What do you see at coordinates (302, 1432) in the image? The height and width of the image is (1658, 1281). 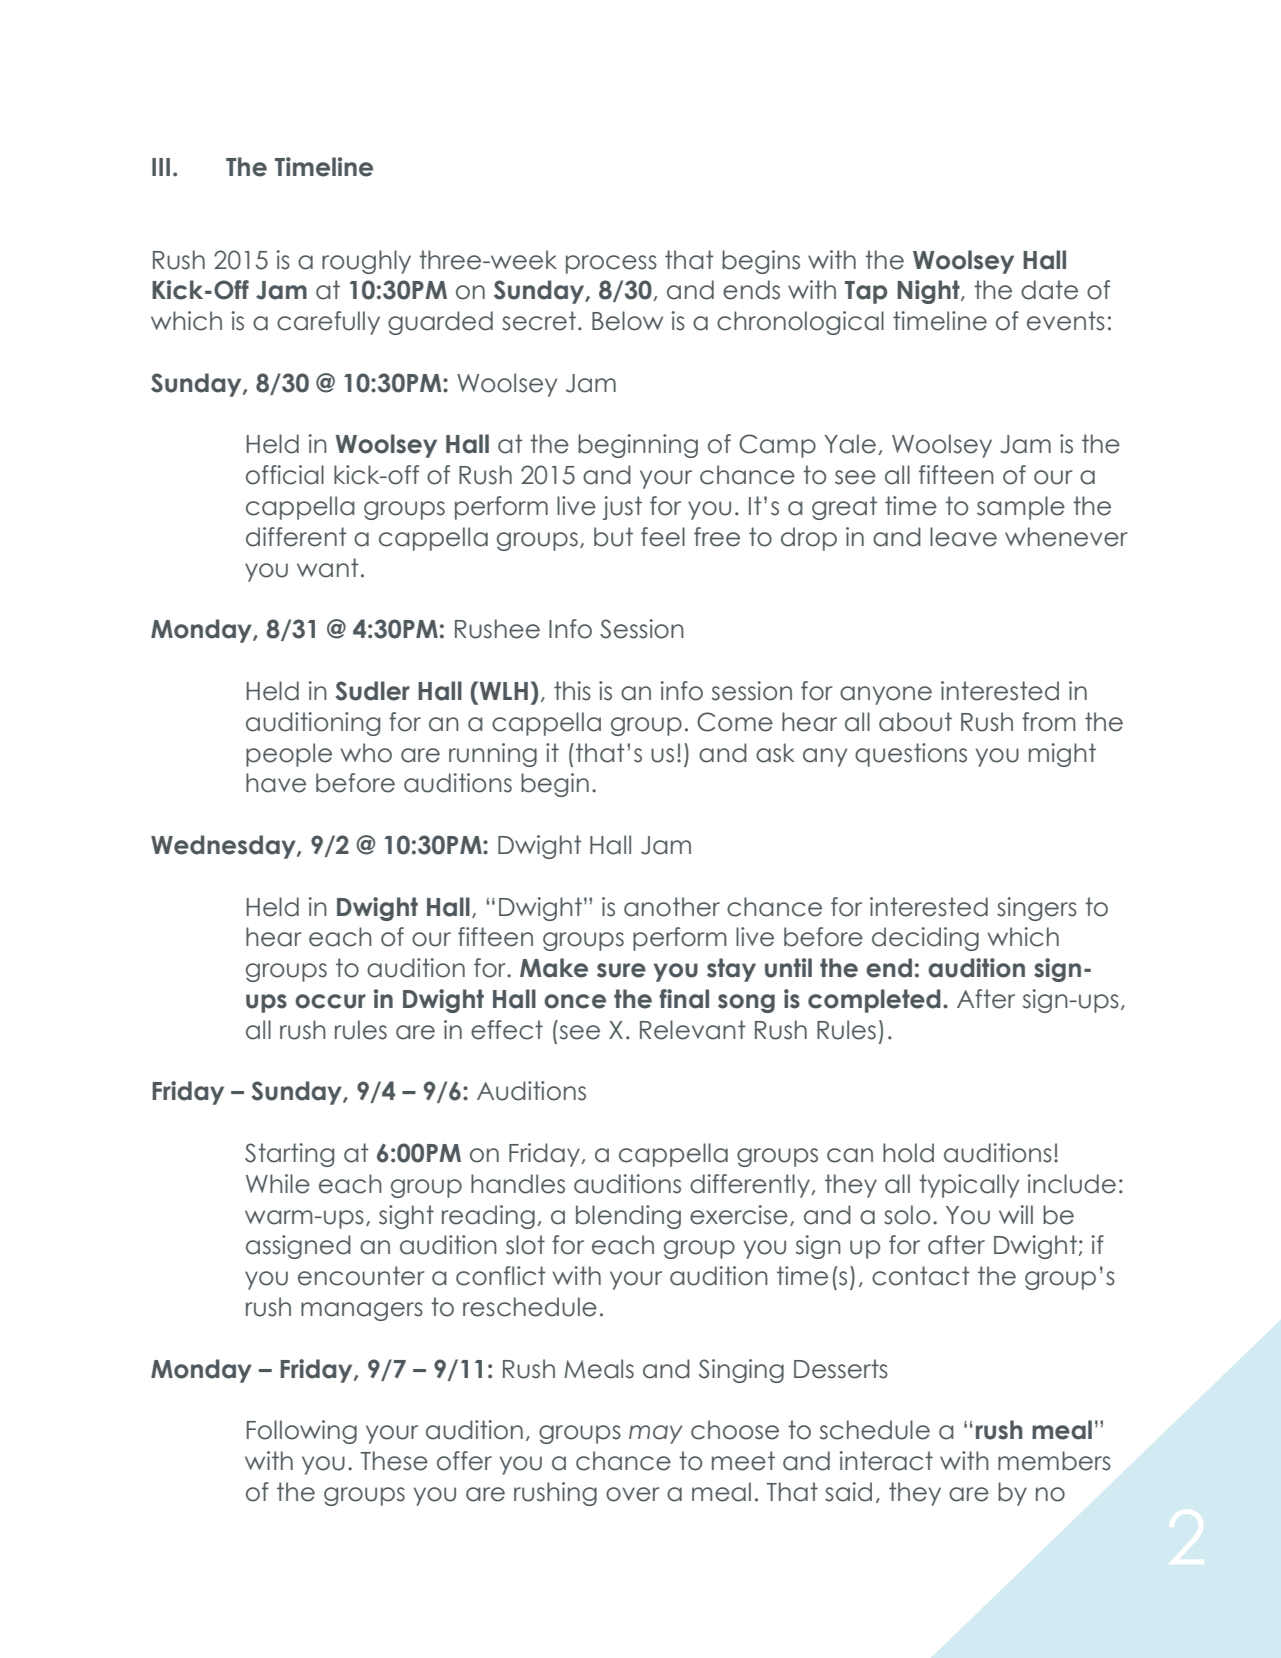 I see `Following` at bounding box center [302, 1432].
